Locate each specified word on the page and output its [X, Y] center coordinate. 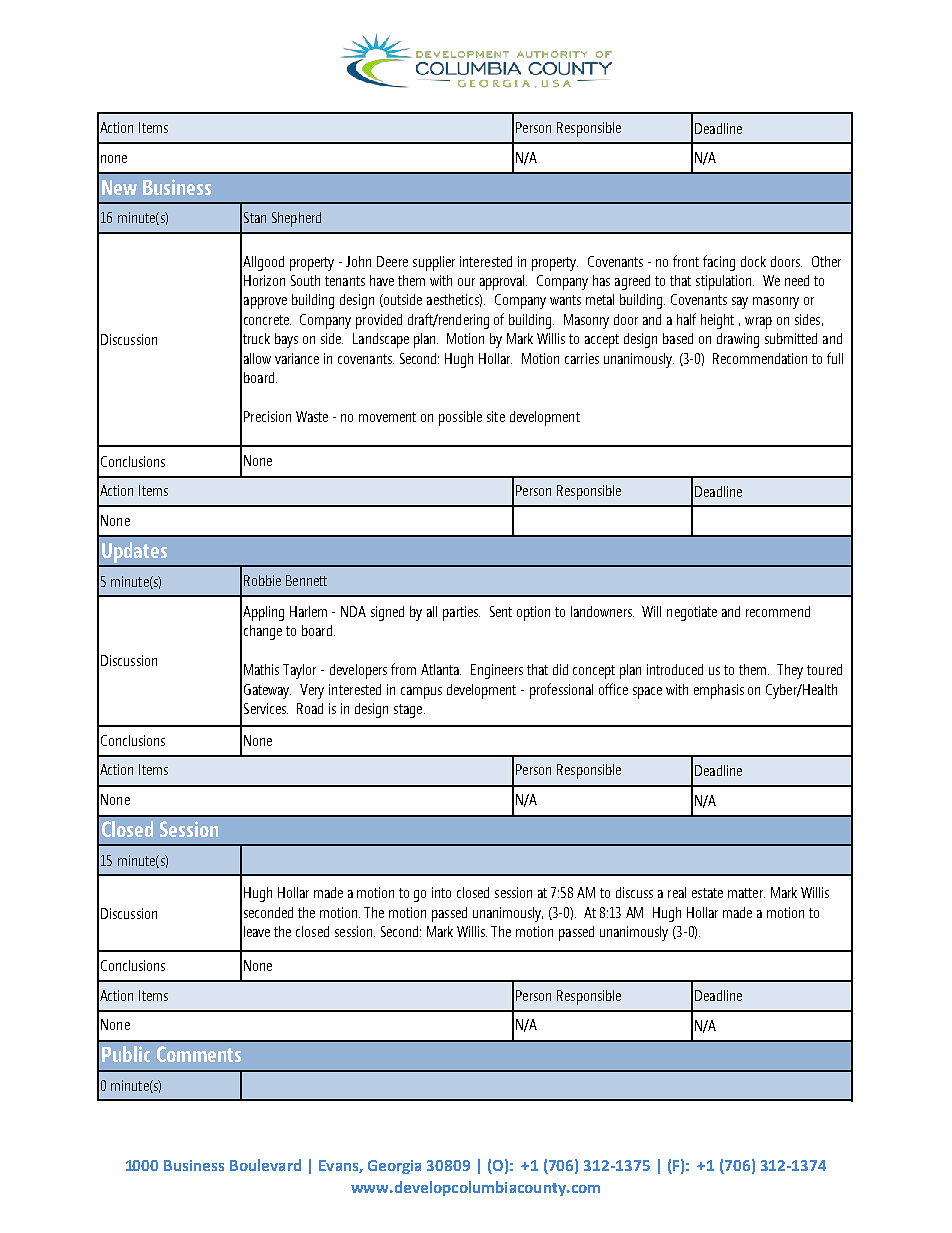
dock [753, 261]
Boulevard [265, 1165]
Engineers [497, 671]
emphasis [719, 691]
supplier [434, 263]
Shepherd [296, 219]
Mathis [261, 669]
